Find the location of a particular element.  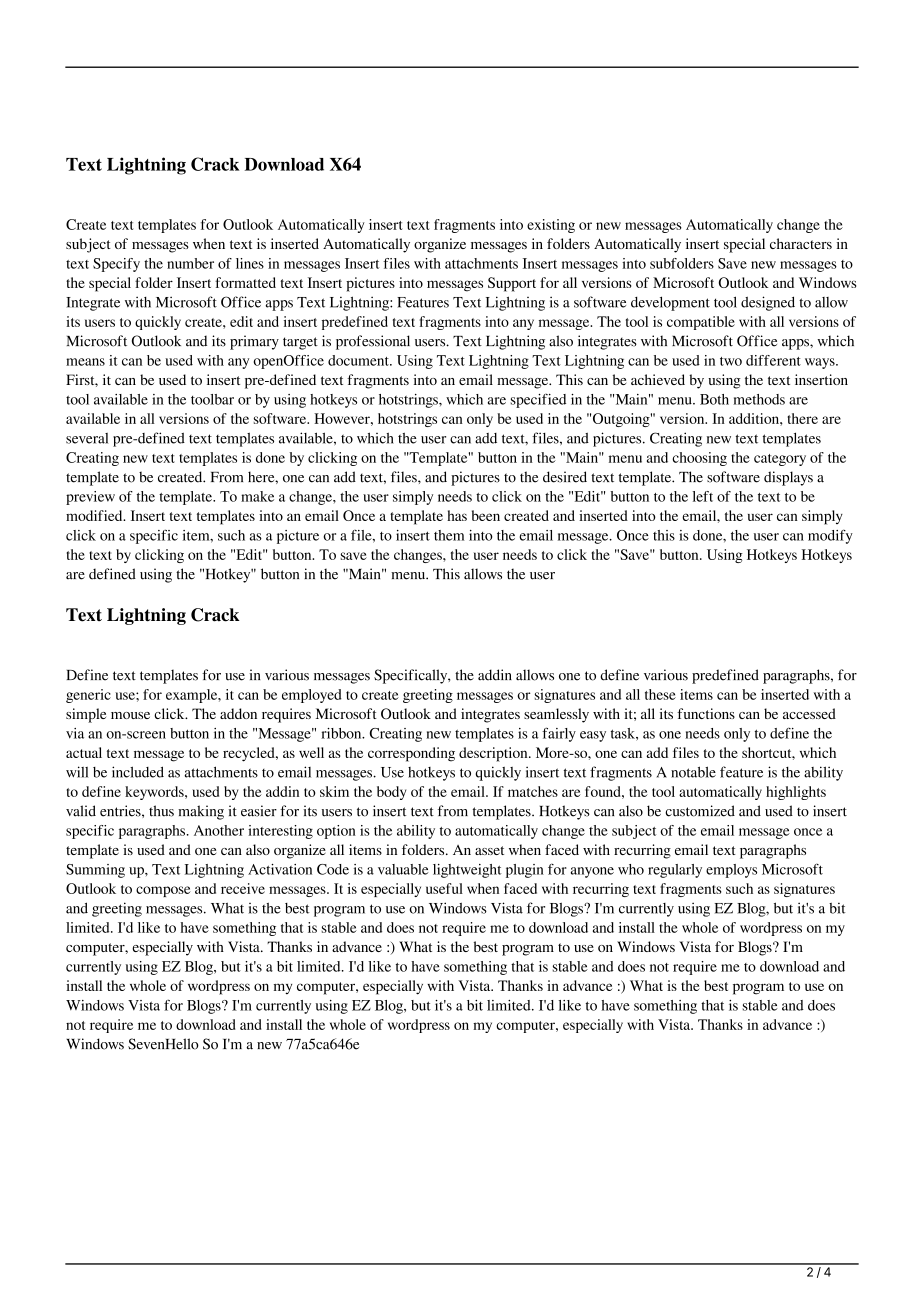

modified is located at coordinates (95, 515).
